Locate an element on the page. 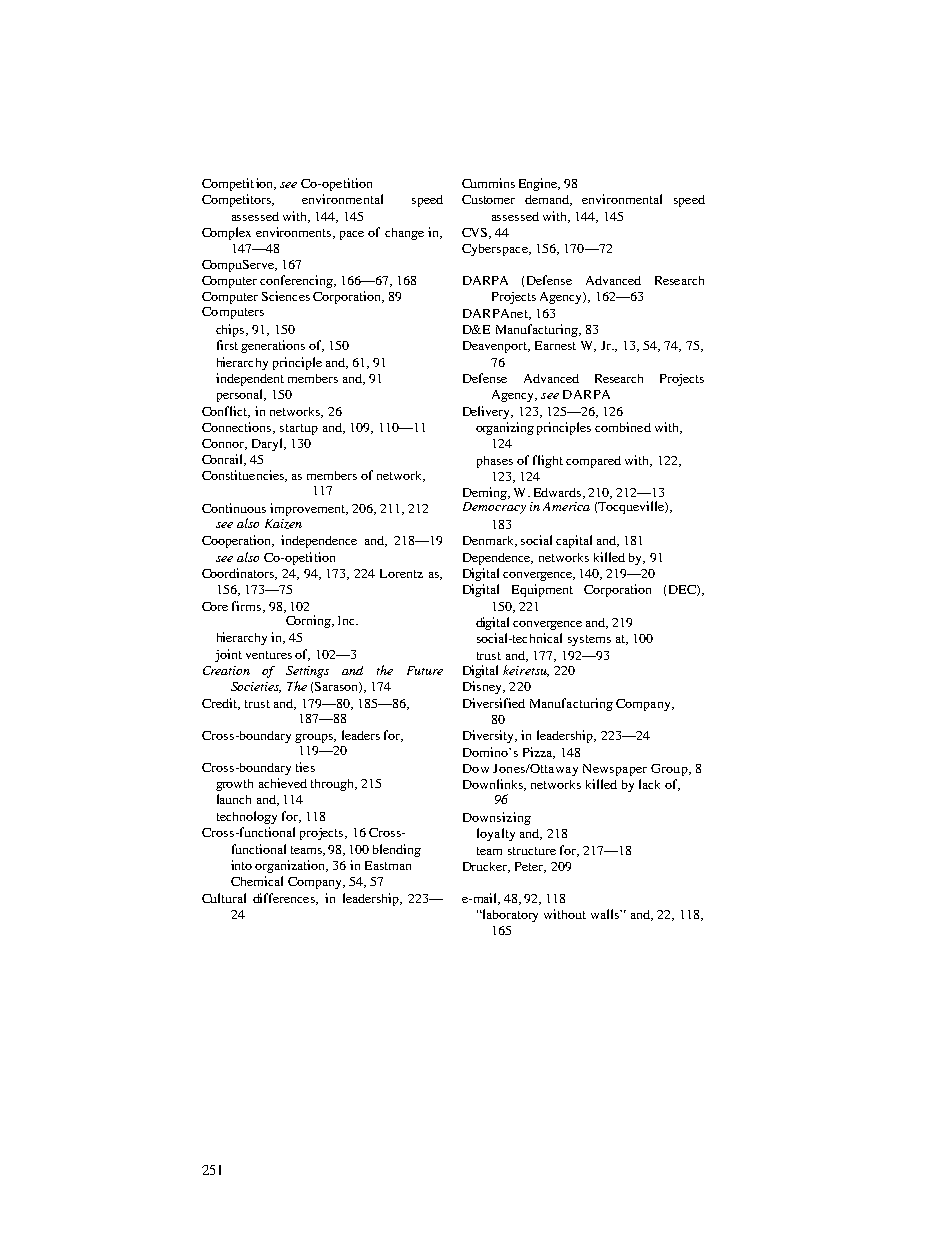 This image has width=952, height=1233. Kaizen is located at coordinates (283, 524).
